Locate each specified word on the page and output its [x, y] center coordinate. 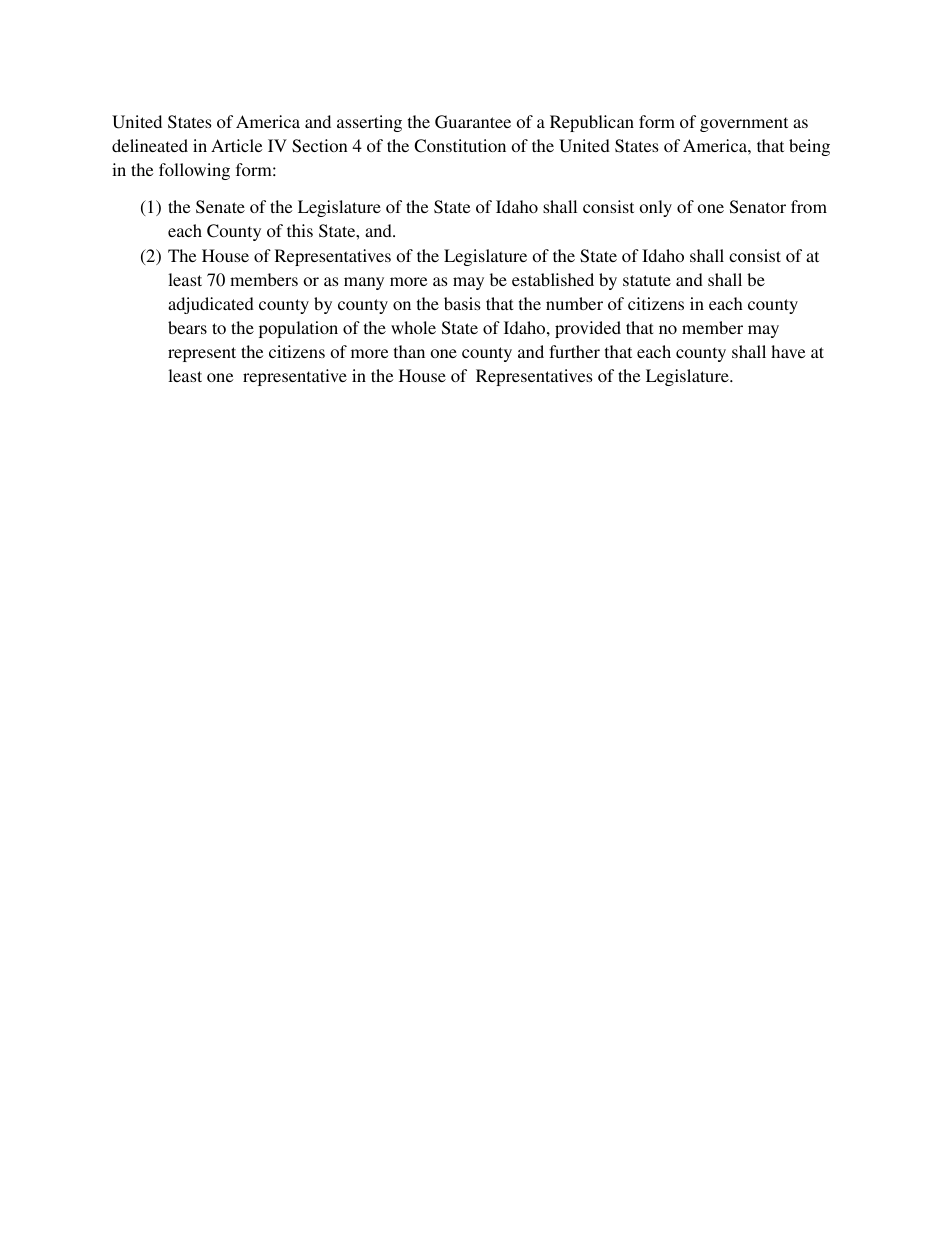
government [744, 124]
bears [187, 327]
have [788, 351]
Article [237, 145]
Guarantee [473, 122]
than [409, 351]
